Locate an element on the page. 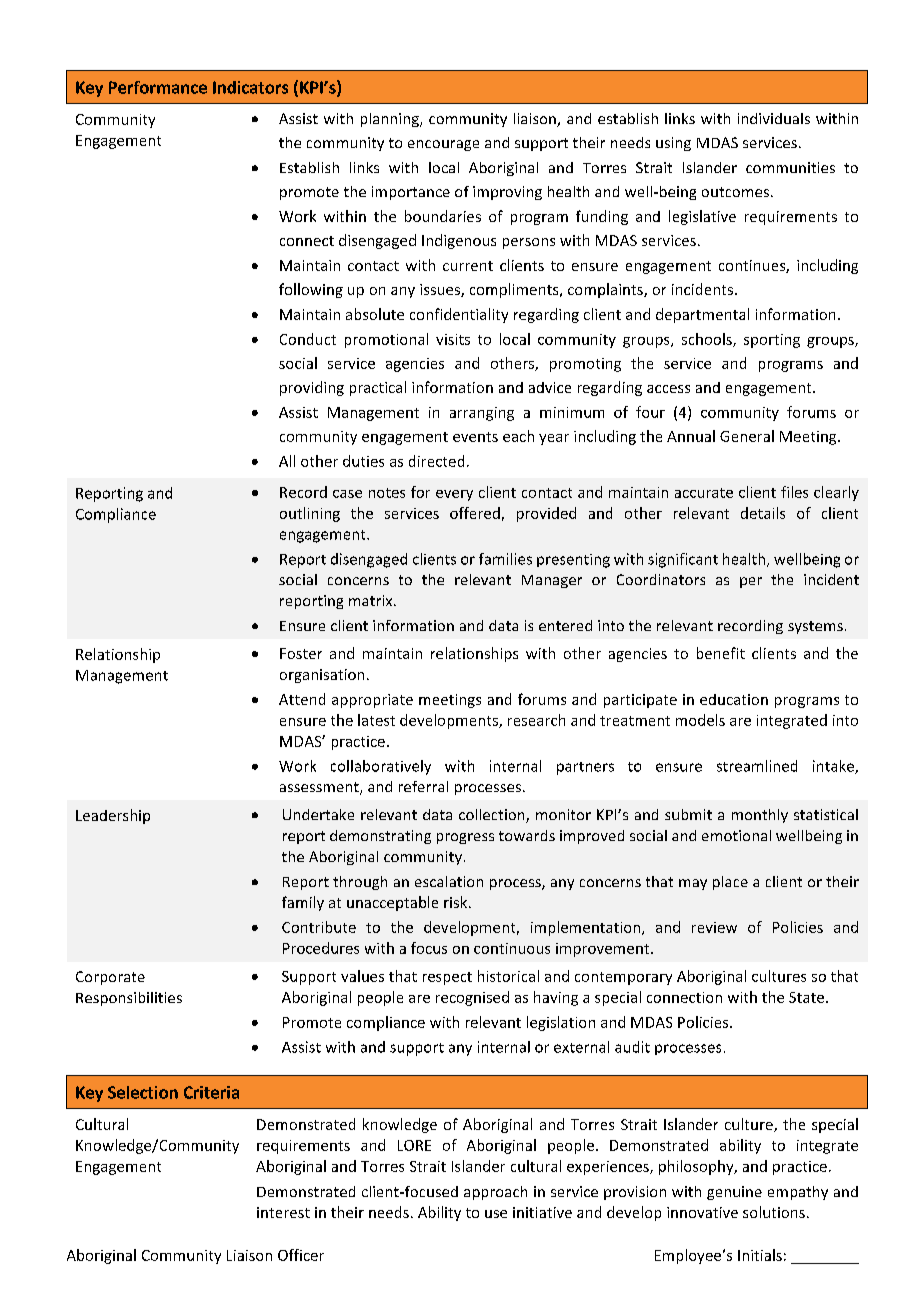 The width and height of the document is (924, 1309). benefit is located at coordinates (721, 653).
